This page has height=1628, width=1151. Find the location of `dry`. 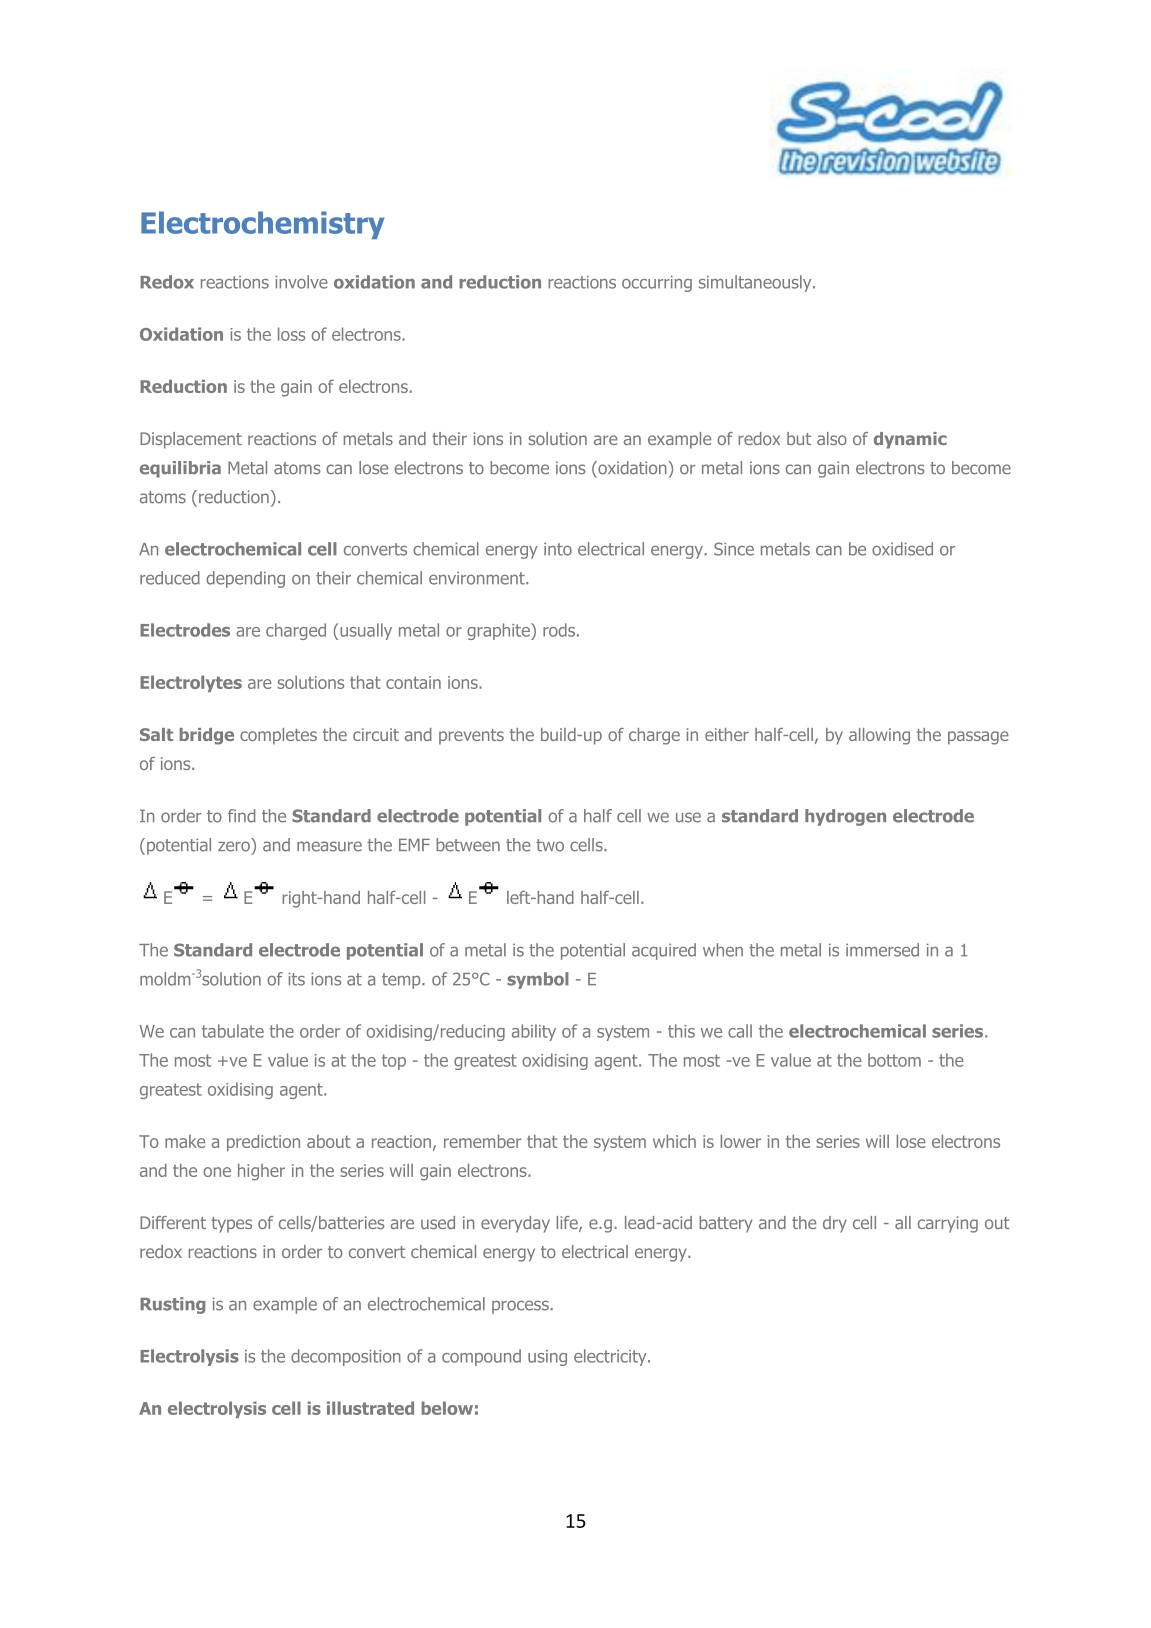

dry is located at coordinates (835, 1224).
